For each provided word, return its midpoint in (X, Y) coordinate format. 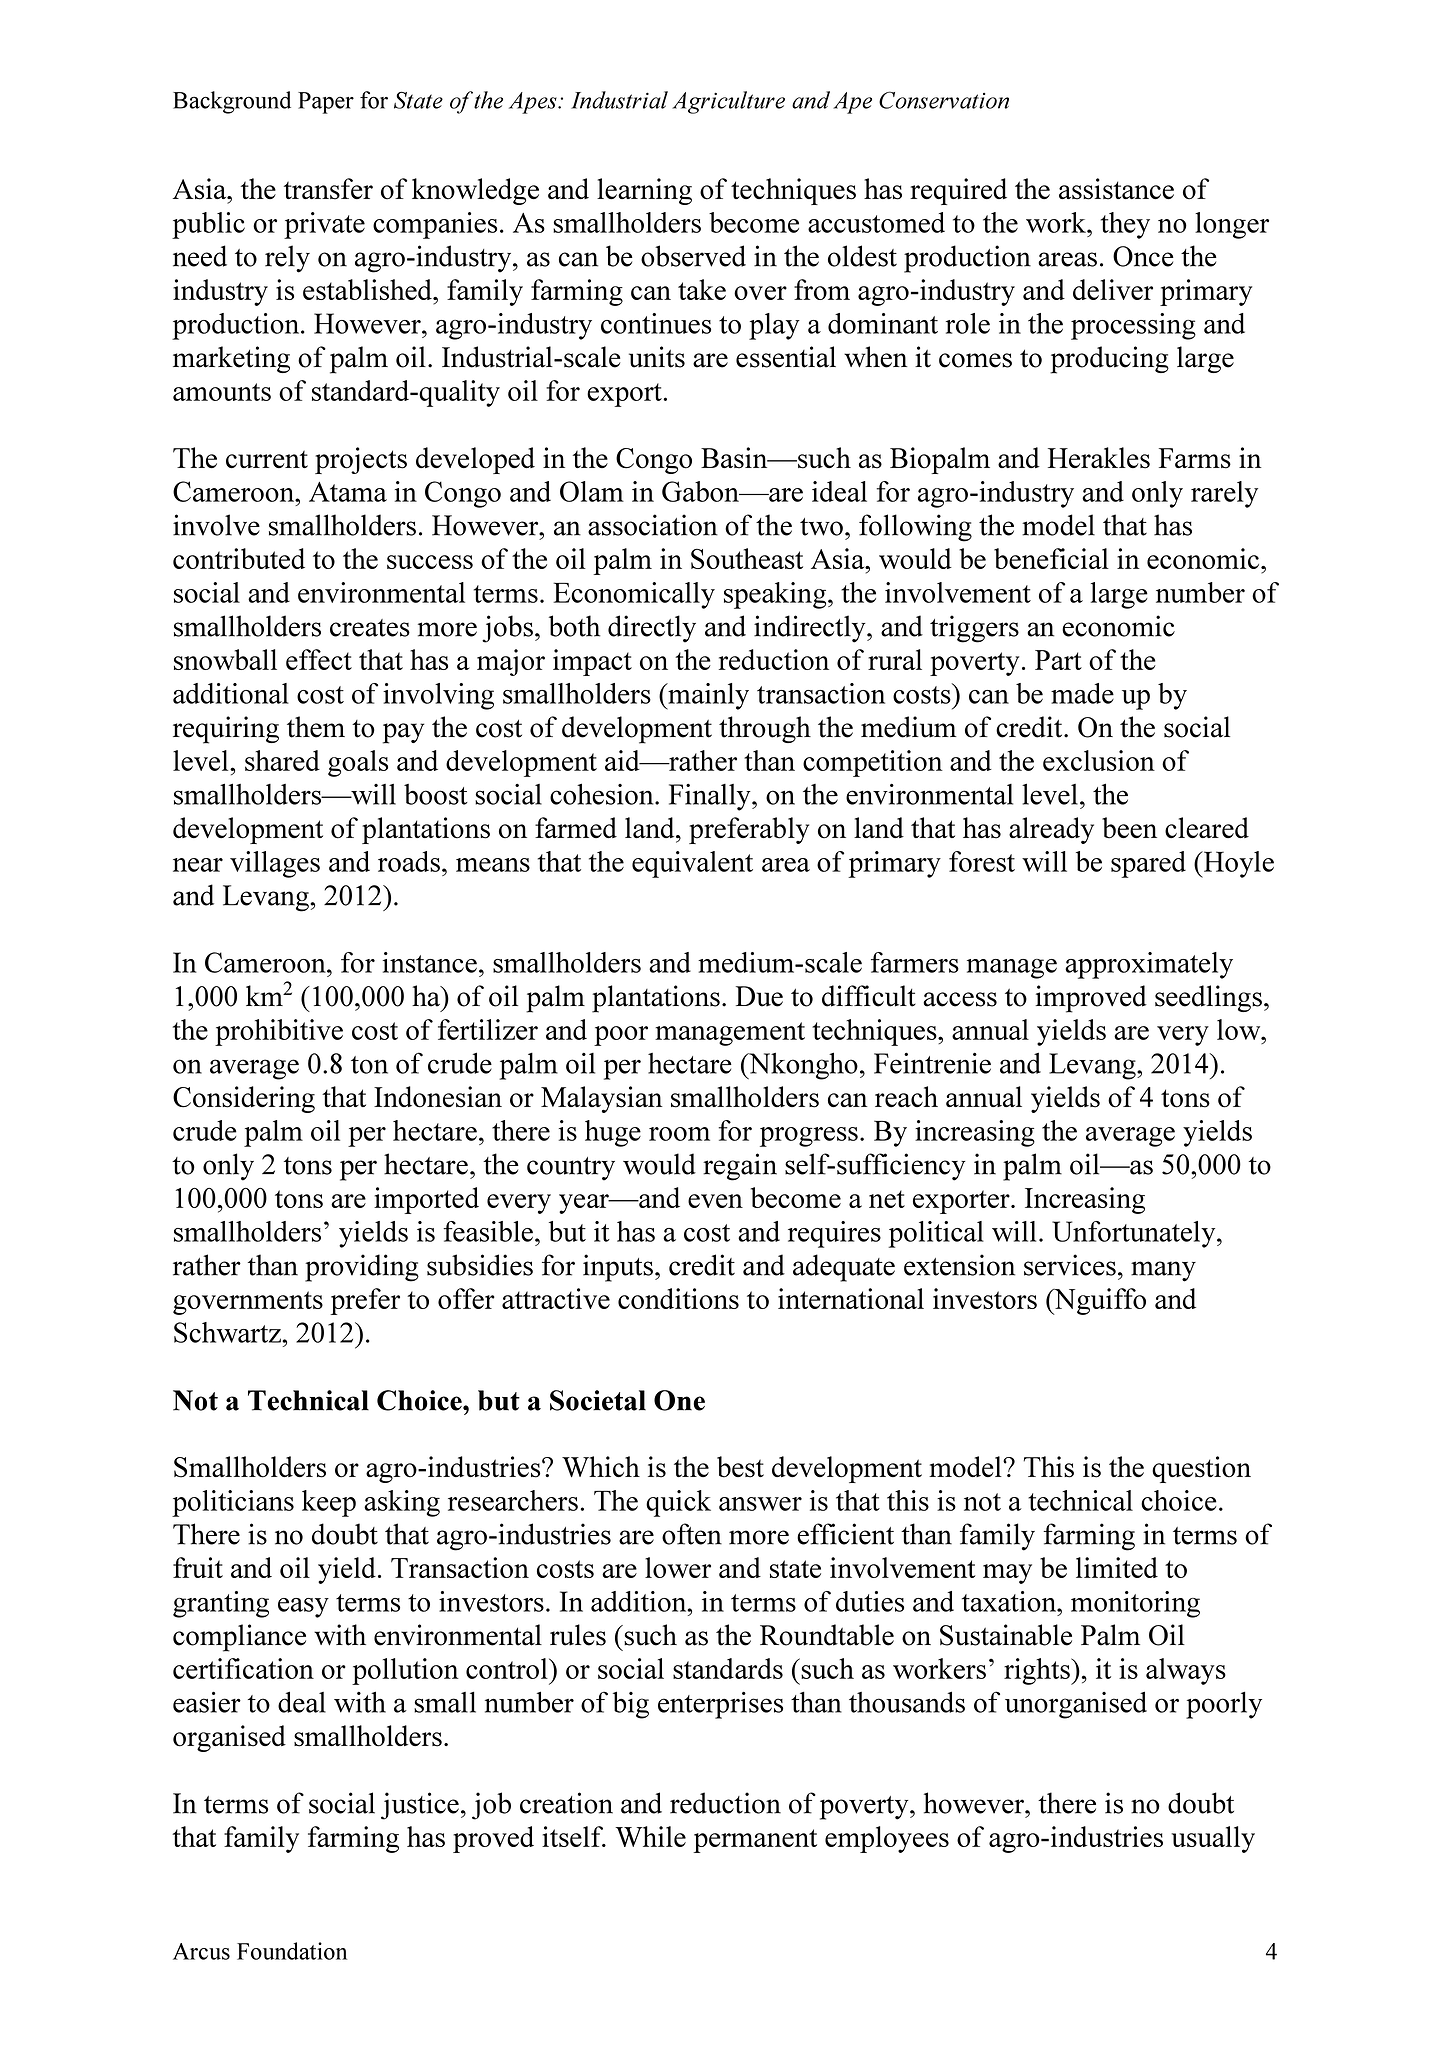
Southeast (747, 558)
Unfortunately (1135, 1234)
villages (275, 864)
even (715, 1201)
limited (1117, 1567)
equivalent (692, 864)
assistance (1116, 189)
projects (361, 460)
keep (329, 1503)
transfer (328, 189)
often (692, 1534)
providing (362, 1268)
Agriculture (728, 102)
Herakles (1099, 458)
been (1129, 828)
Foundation (292, 1951)
